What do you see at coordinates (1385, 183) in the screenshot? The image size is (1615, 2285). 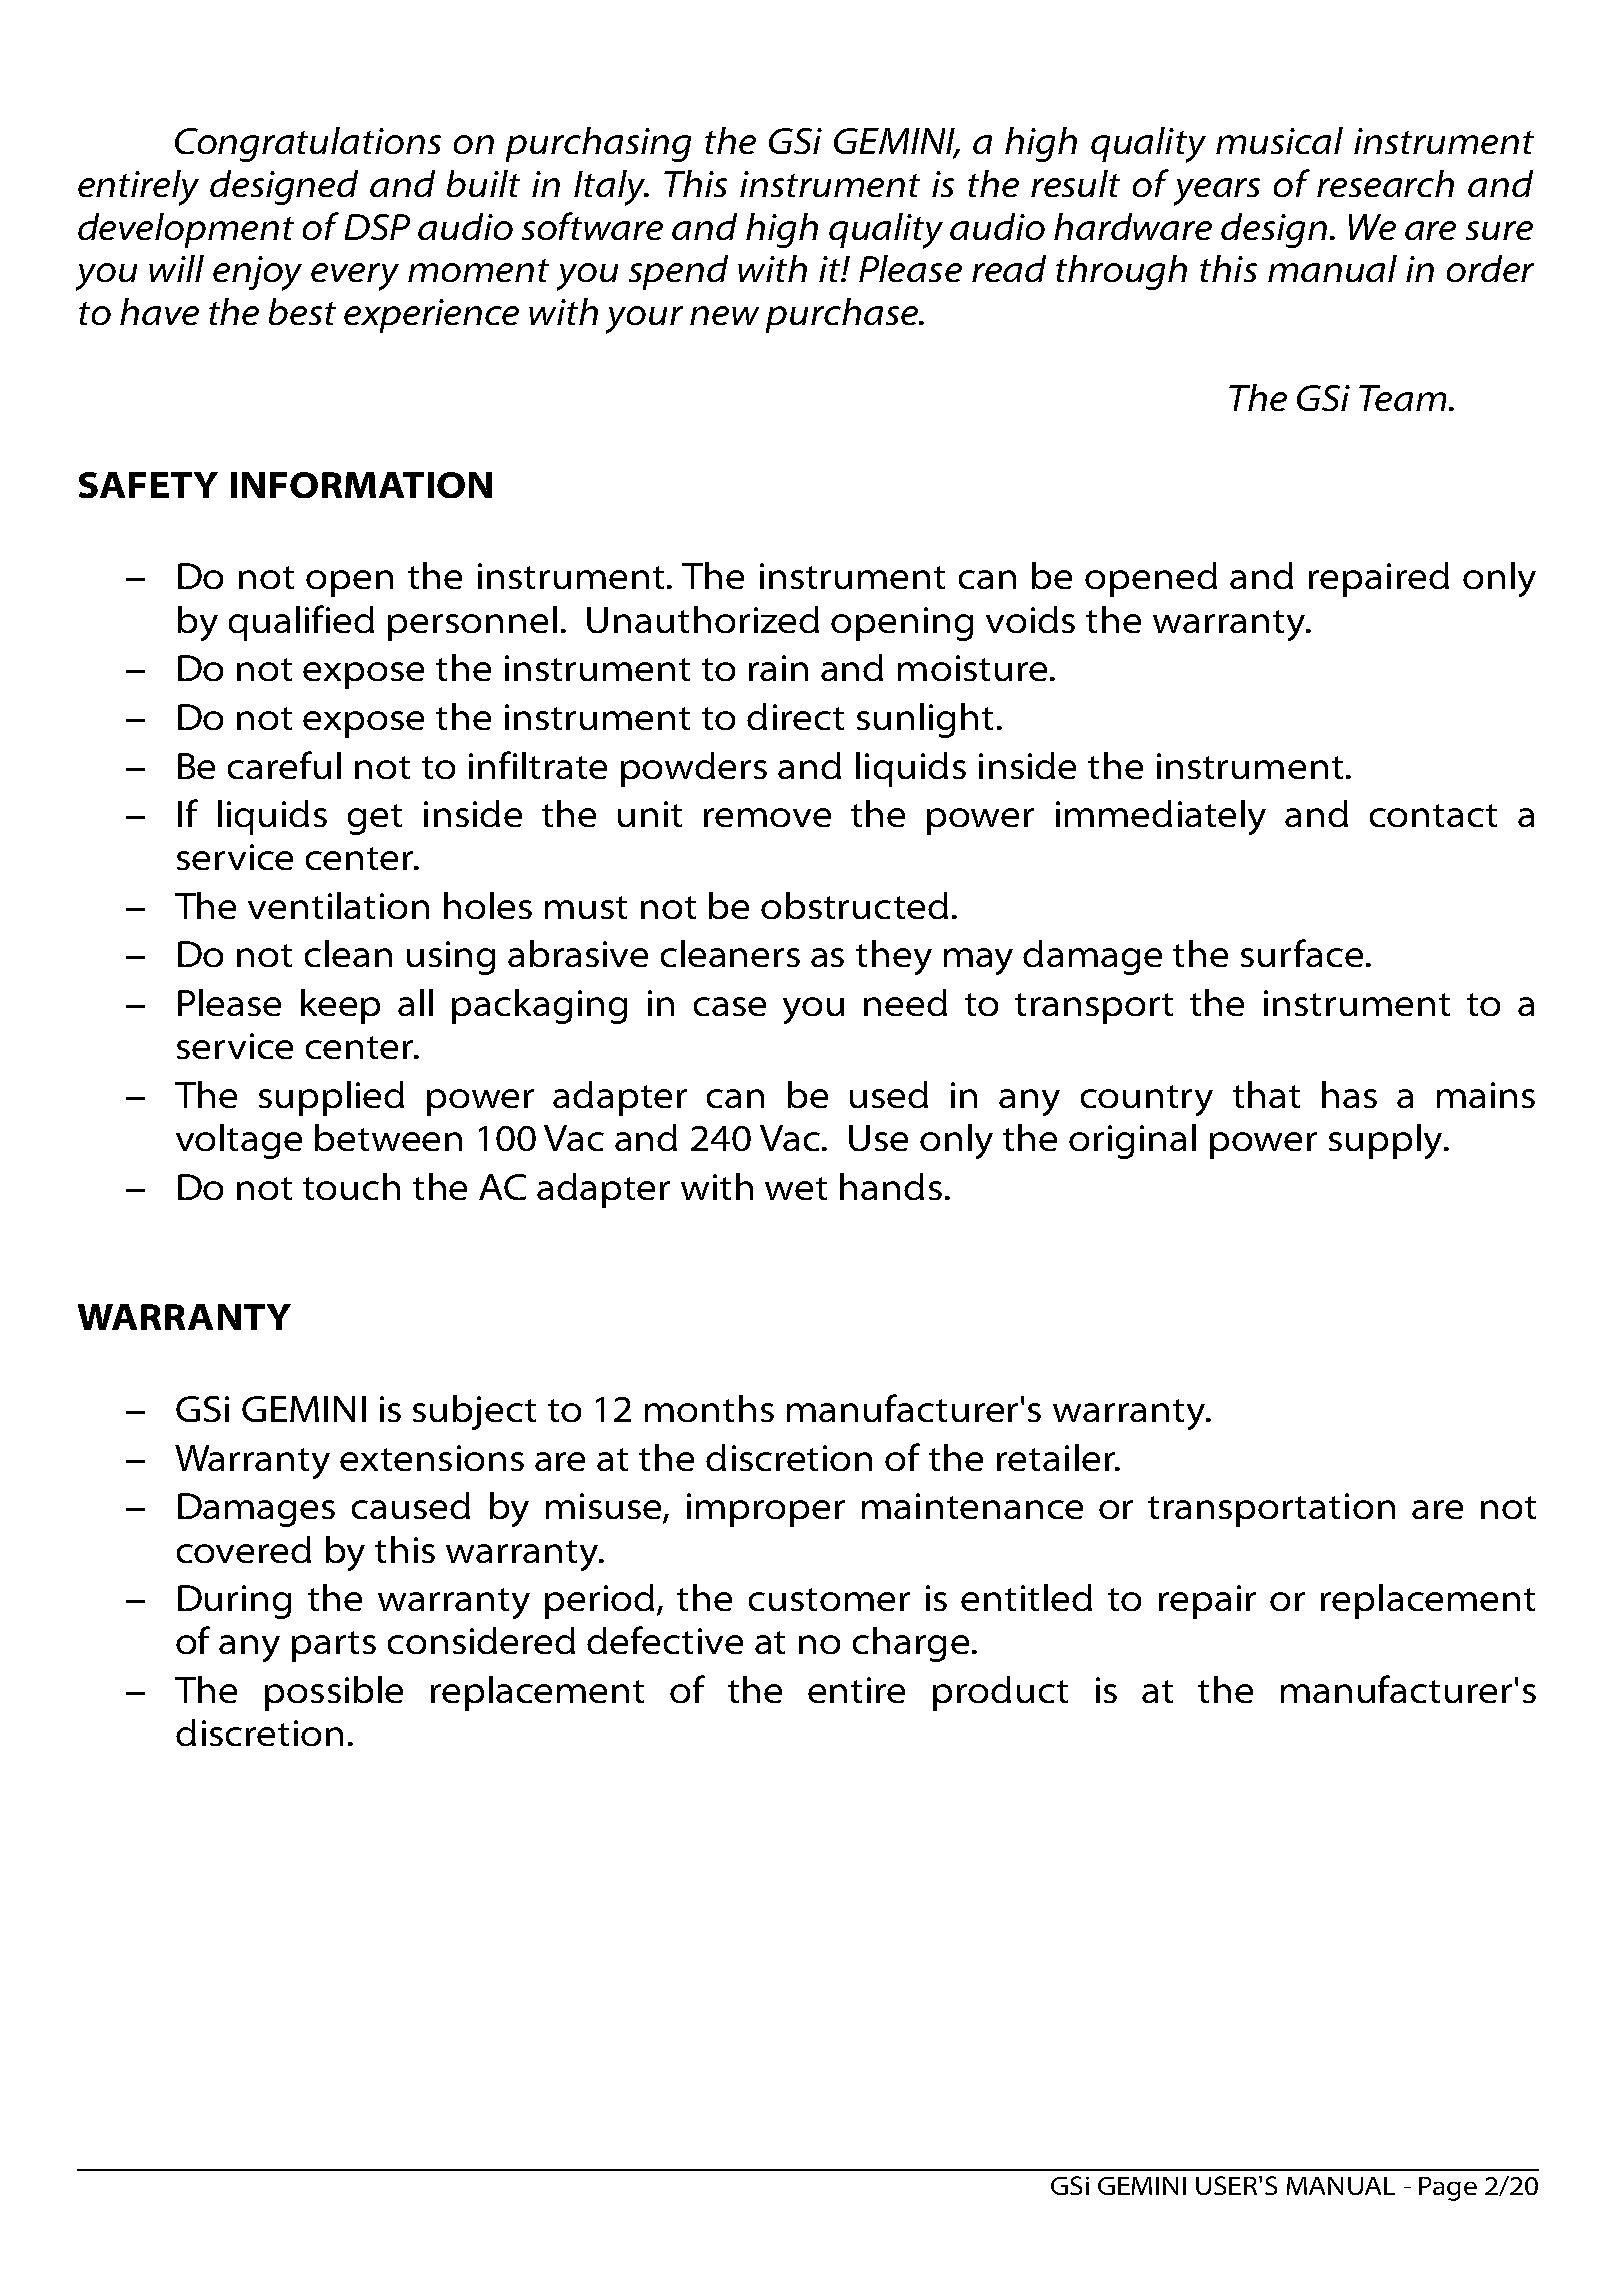 I see `research` at bounding box center [1385, 183].
